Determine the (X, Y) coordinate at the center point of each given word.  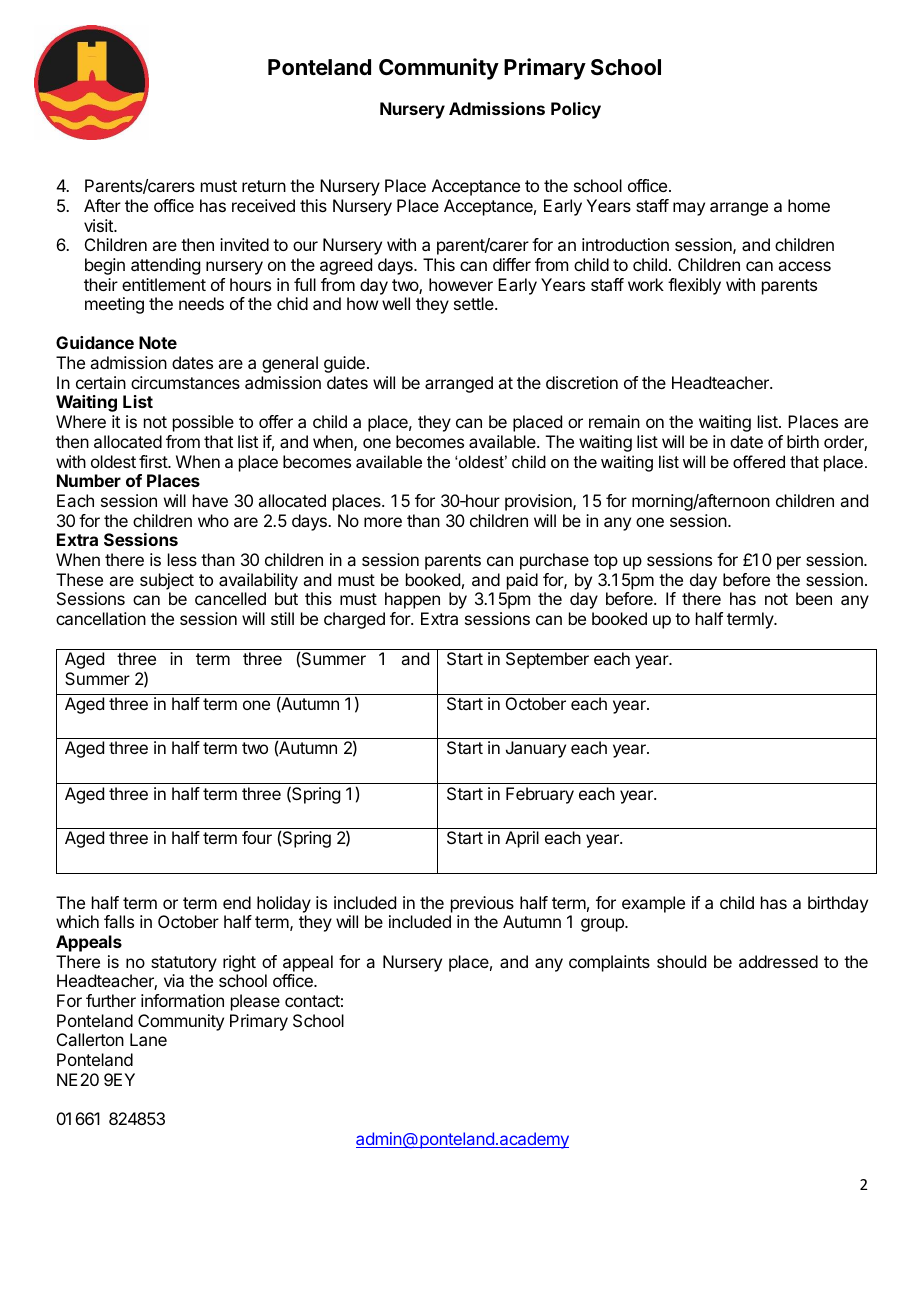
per (789, 563)
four (257, 837)
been (814, 598)
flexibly (694, 286)
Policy (576, 110)
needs (201, 303)
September (547, 660)
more (383, 522)
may (689, 209)
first (154, 461)
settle (475, 303)
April (522, 839)
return (264, 186)
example (653, 904)
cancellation (101, 618)
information (182, 1000)
